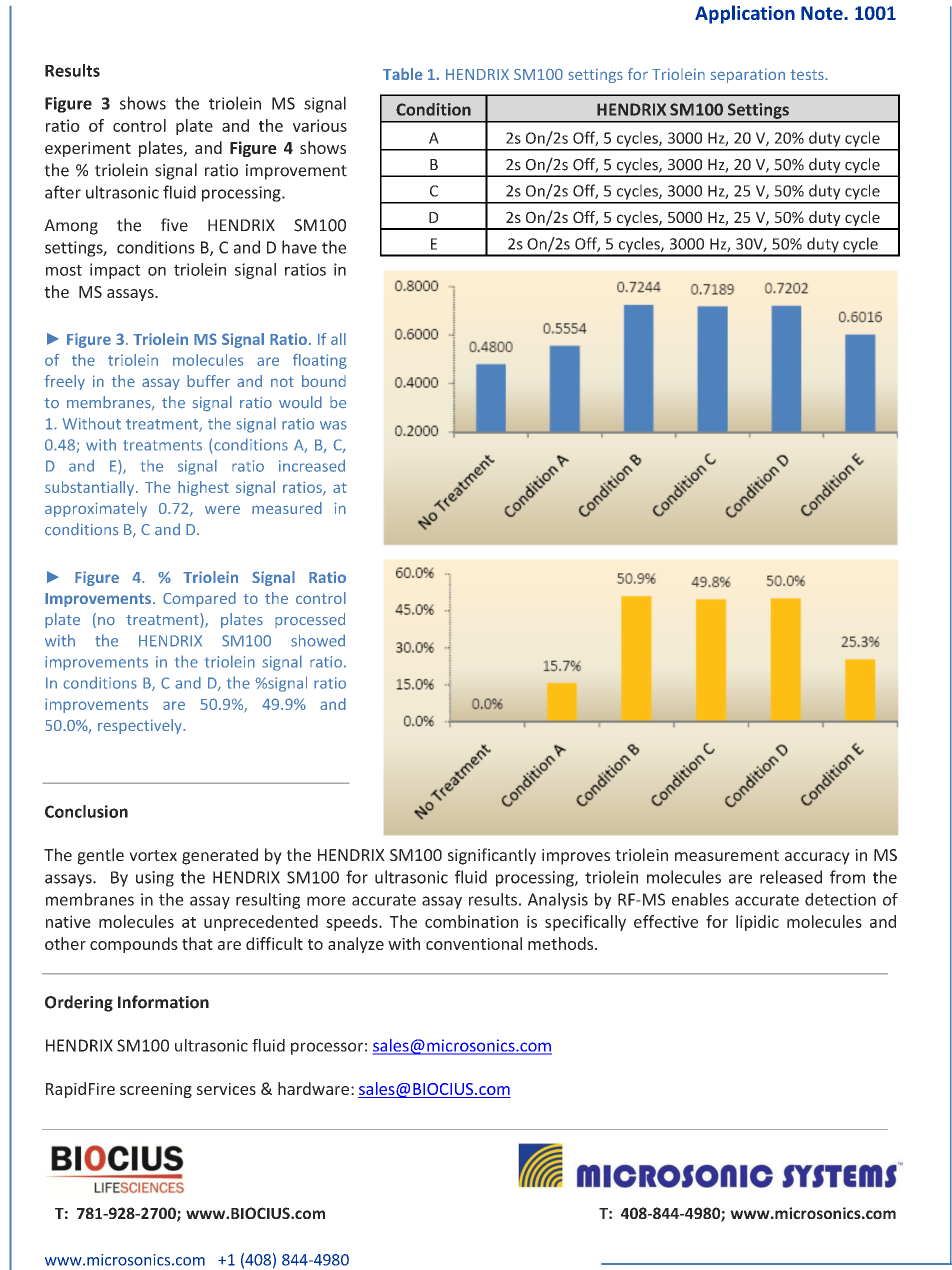  What do you see at coordinates (745, 14) in the page?
I see `Application` at bounding box center [745, 14].
